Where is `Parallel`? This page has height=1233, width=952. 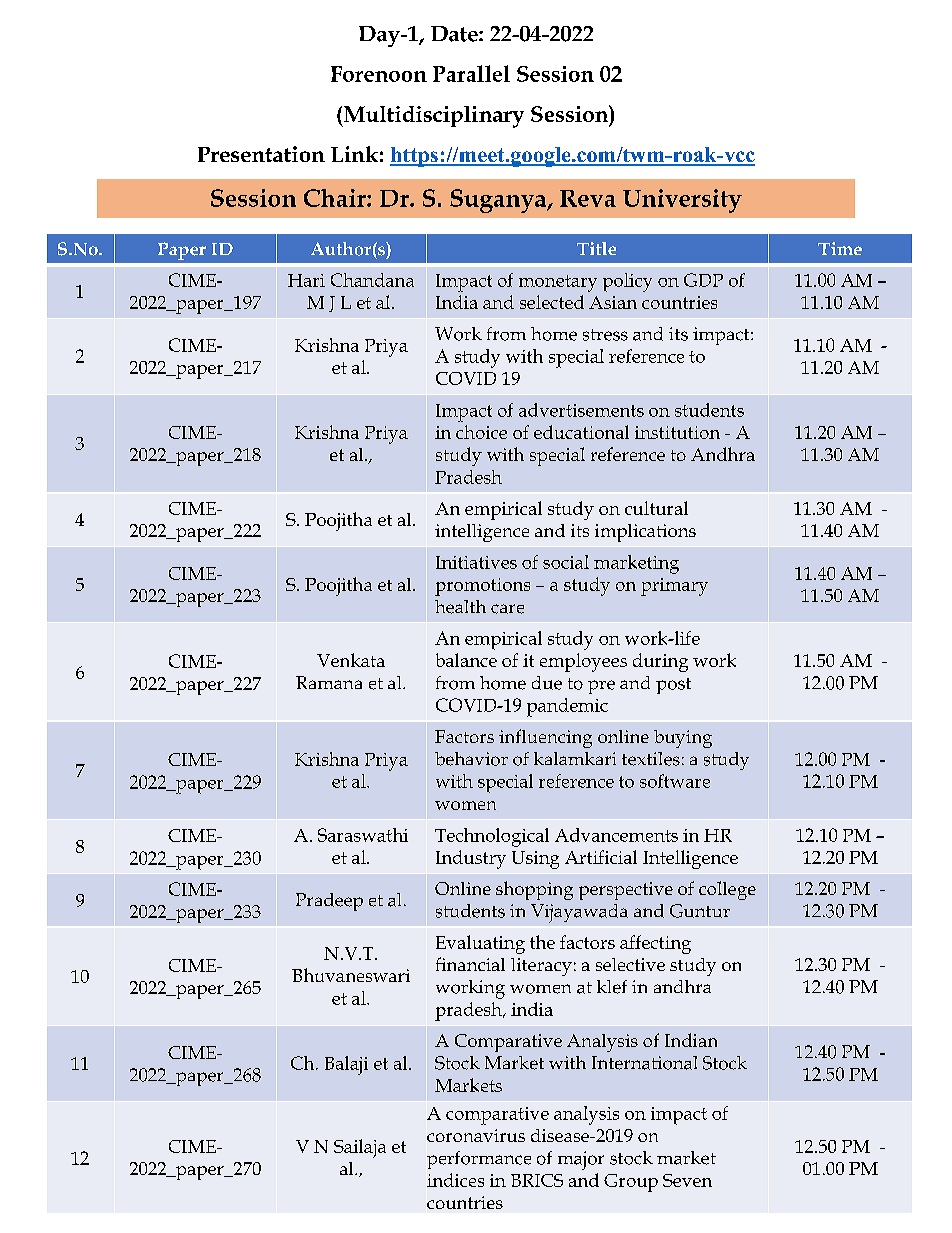
Parallel is located at coordinates (471, 73).
